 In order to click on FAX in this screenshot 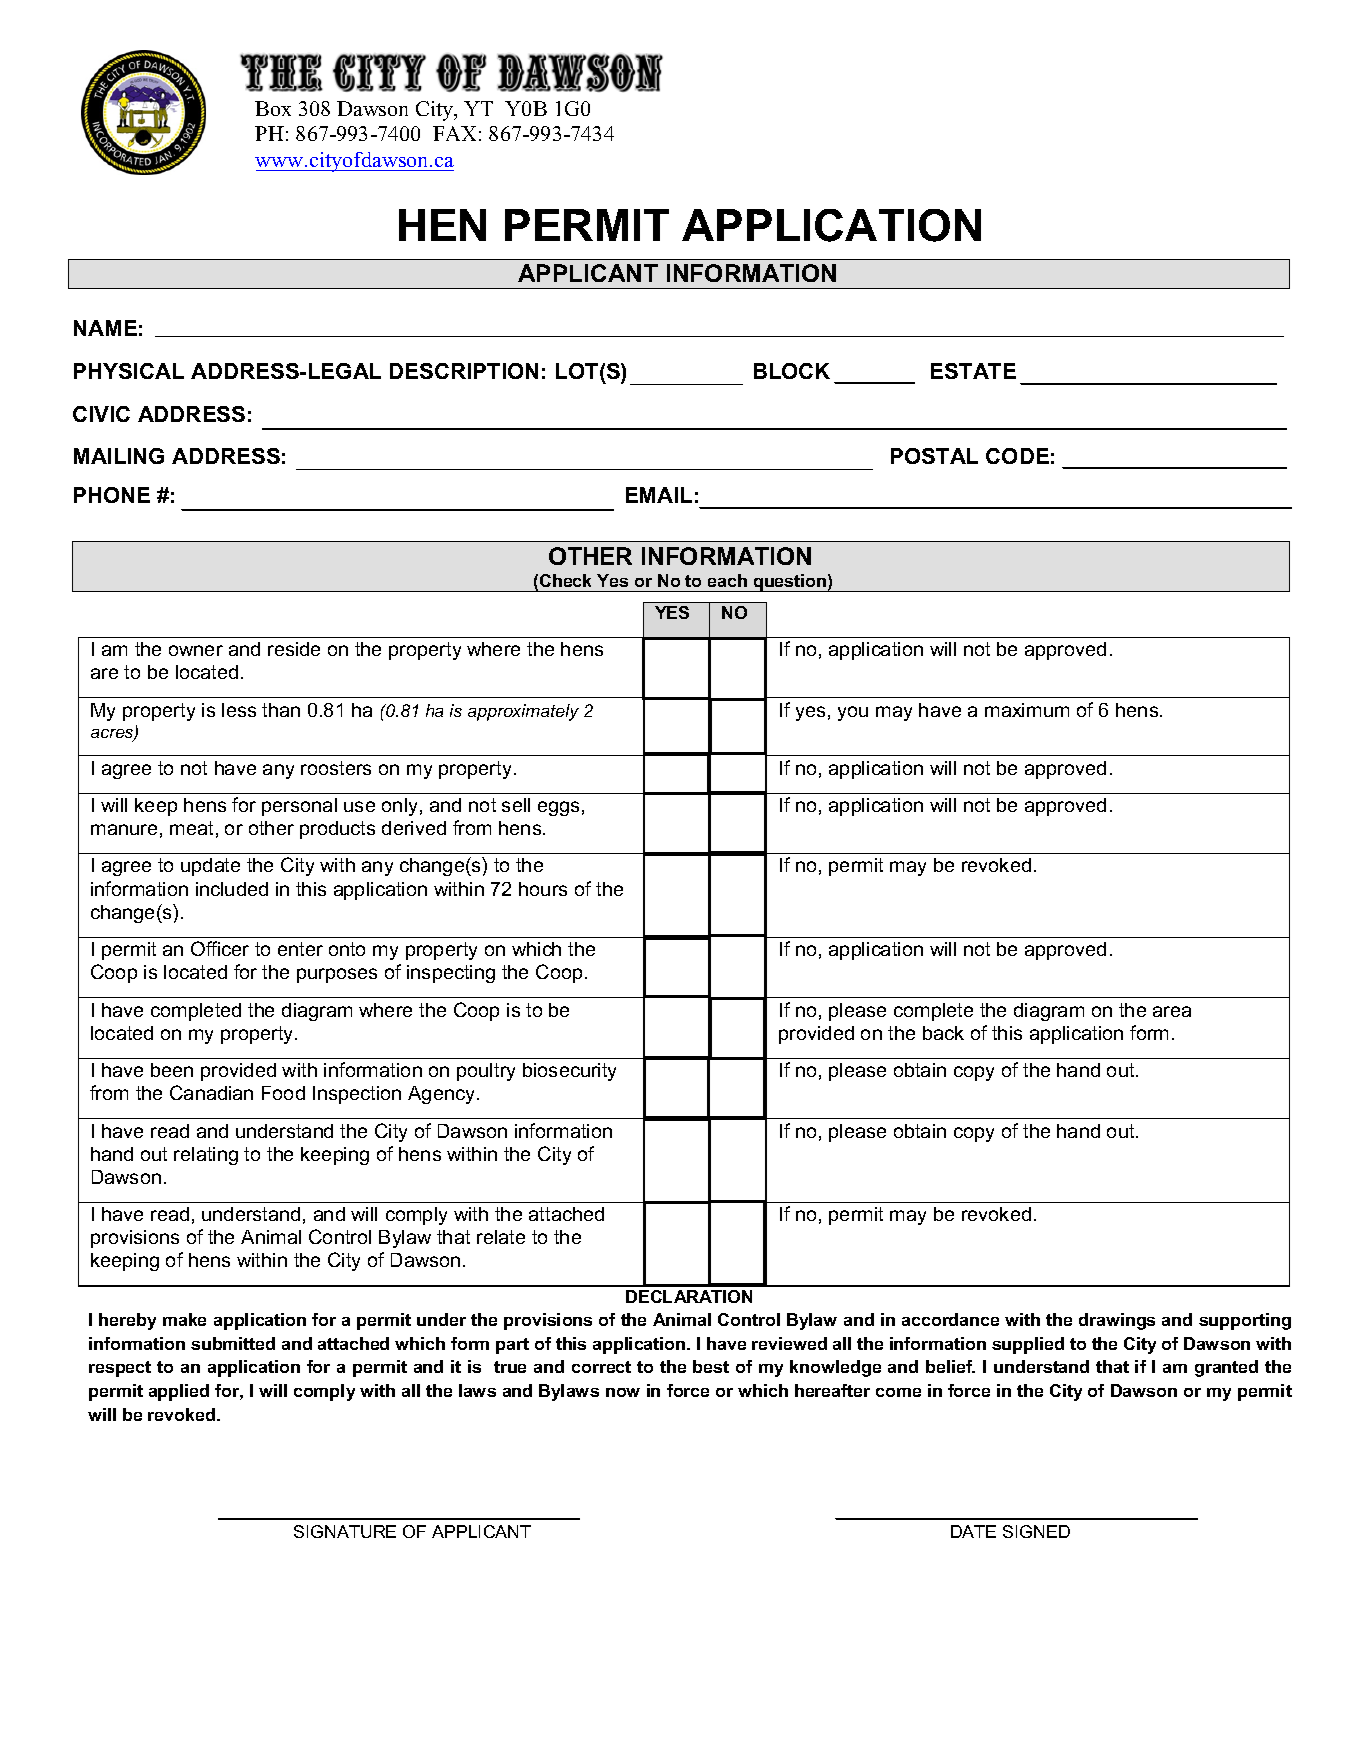, I will do `click(454, 133)`.
